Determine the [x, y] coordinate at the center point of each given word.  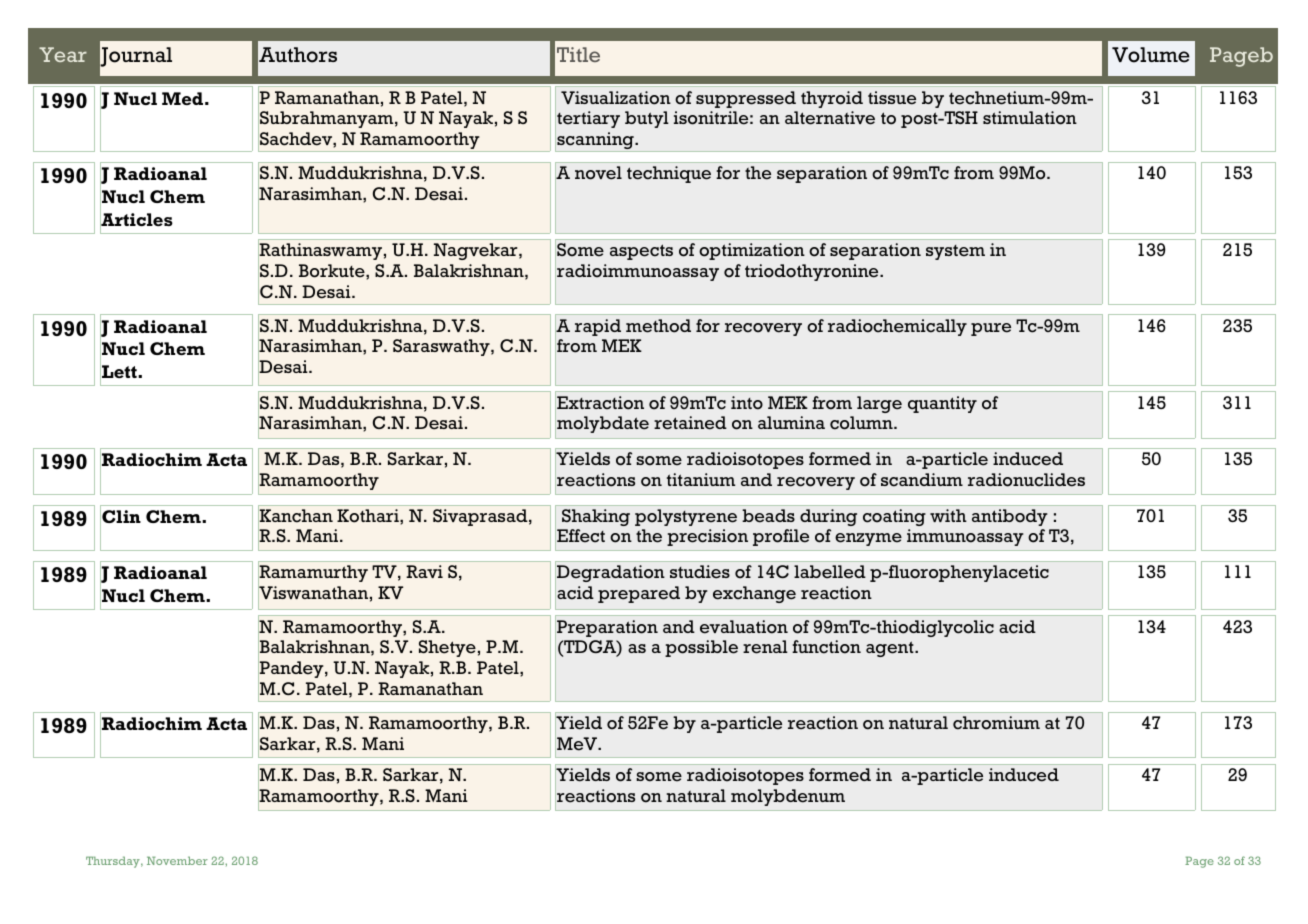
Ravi [424, 571]
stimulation [1030, 118]
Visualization [616, 98]
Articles [136, 220]
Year [63, 54]
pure [991, 329]
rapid [598, 327]
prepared [639, 594]
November [177, 860]
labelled [830, 572]
